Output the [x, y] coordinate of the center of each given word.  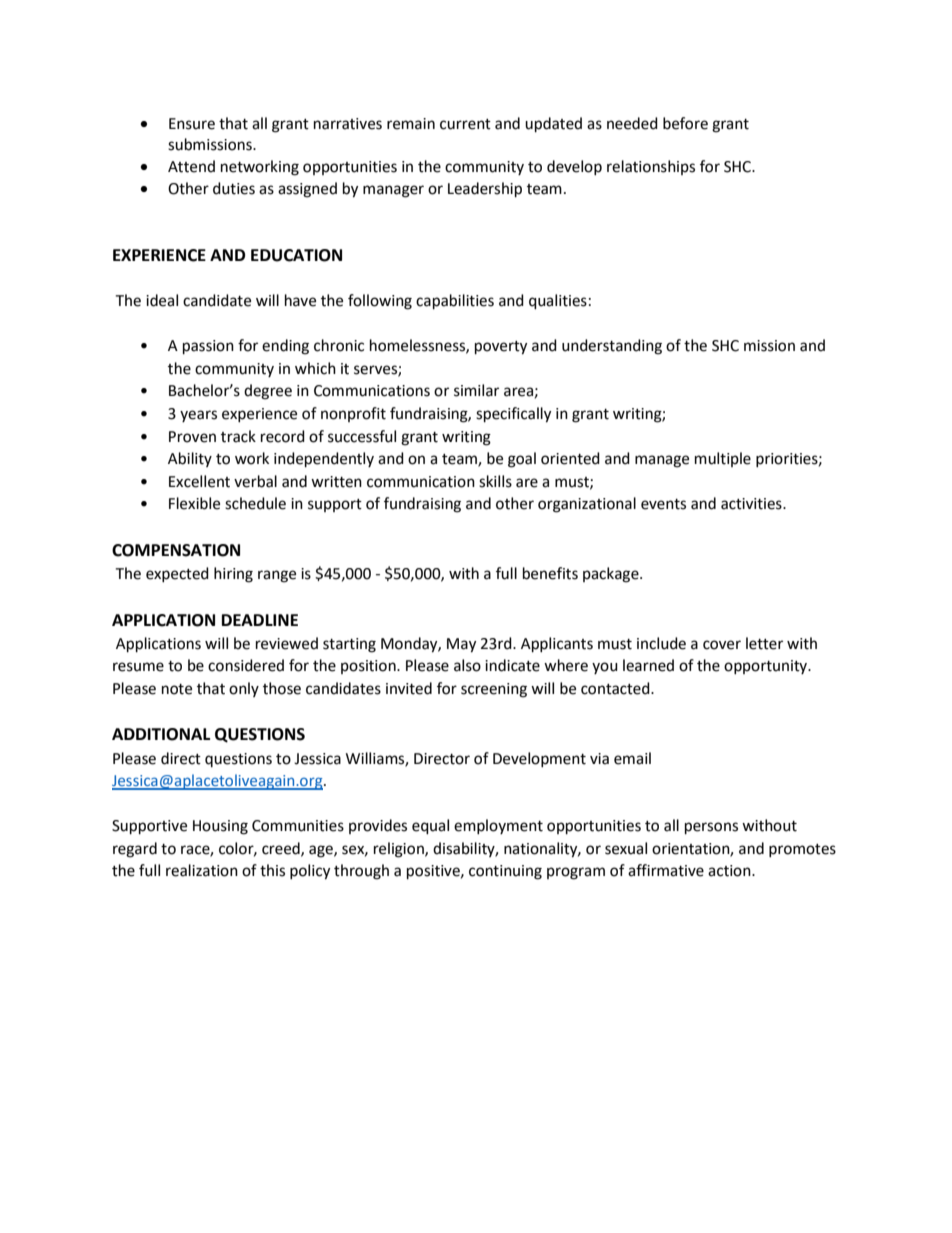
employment [498, 826]
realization [202, 870]
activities [752, 504]
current [465, 124]
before [685, 123]
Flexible [194, 503]
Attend [191, 166]
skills [495, 481]
